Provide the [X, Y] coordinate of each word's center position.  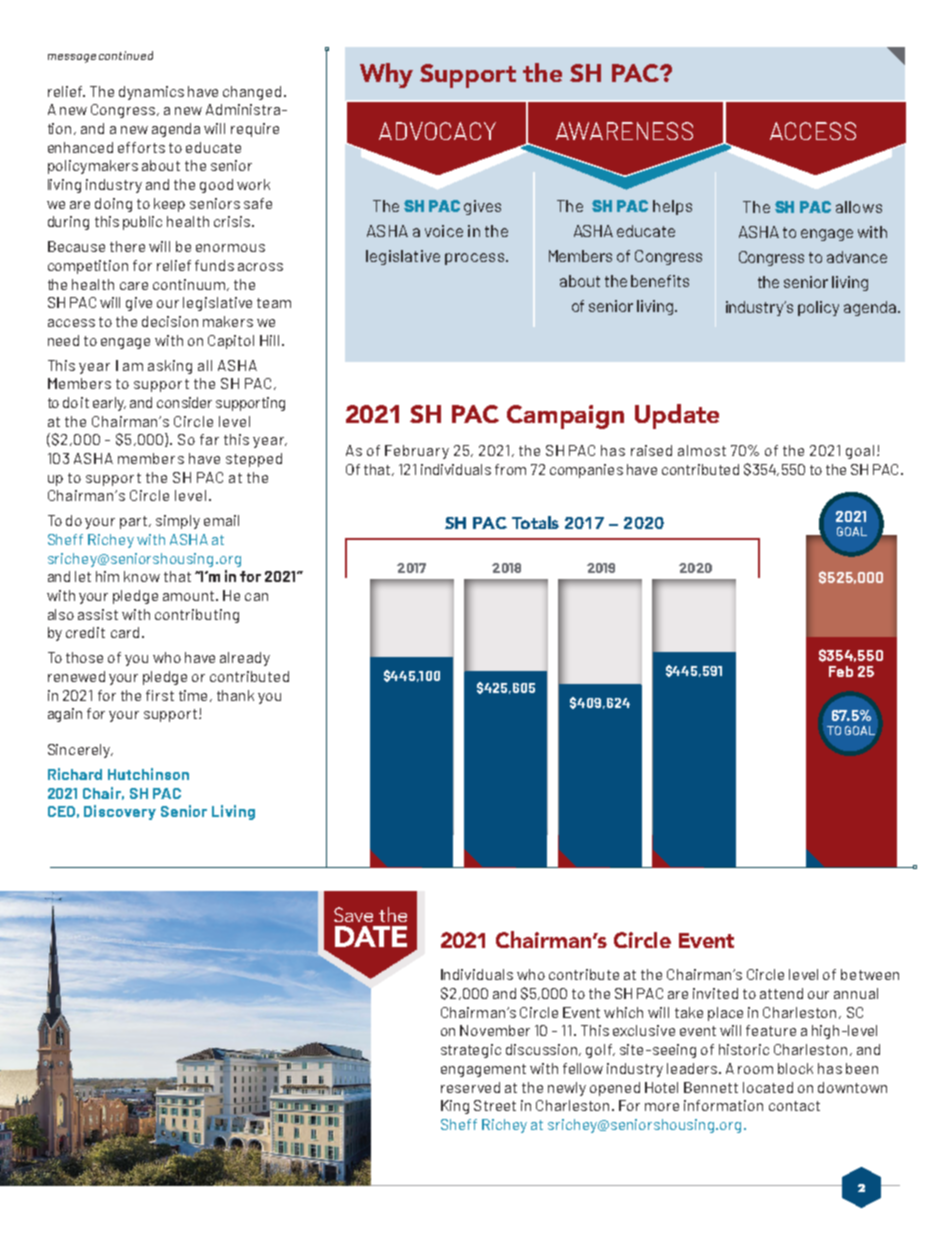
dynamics [151, 93]
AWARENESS [624, 131]
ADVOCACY [437, 131]
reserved [470, 1087]
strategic [471, 1051]
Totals [535, 522]
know [142, 576]
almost [702, 450]
